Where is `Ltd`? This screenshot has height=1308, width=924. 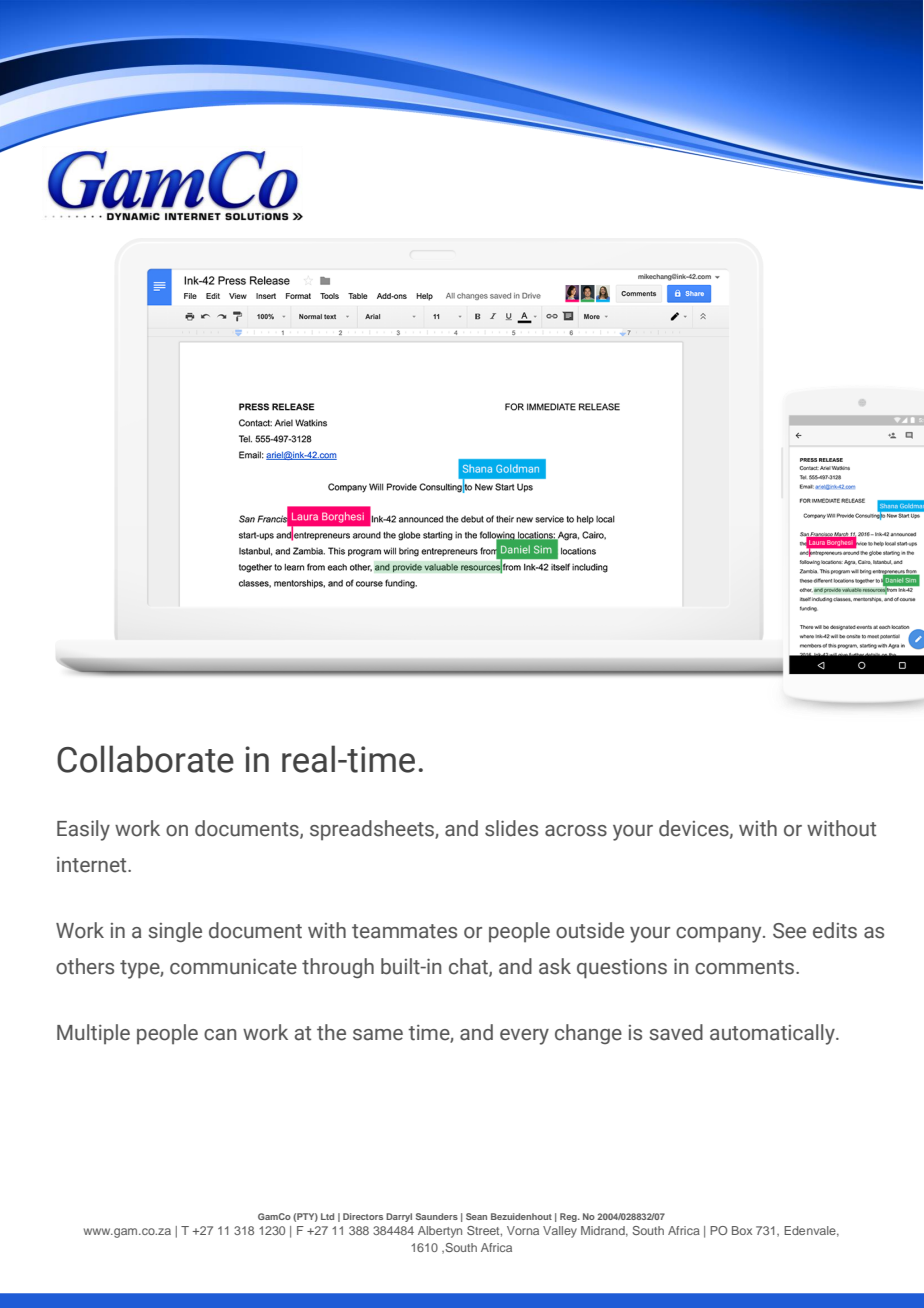
Ltd is located at coordinates (327, 1216).
